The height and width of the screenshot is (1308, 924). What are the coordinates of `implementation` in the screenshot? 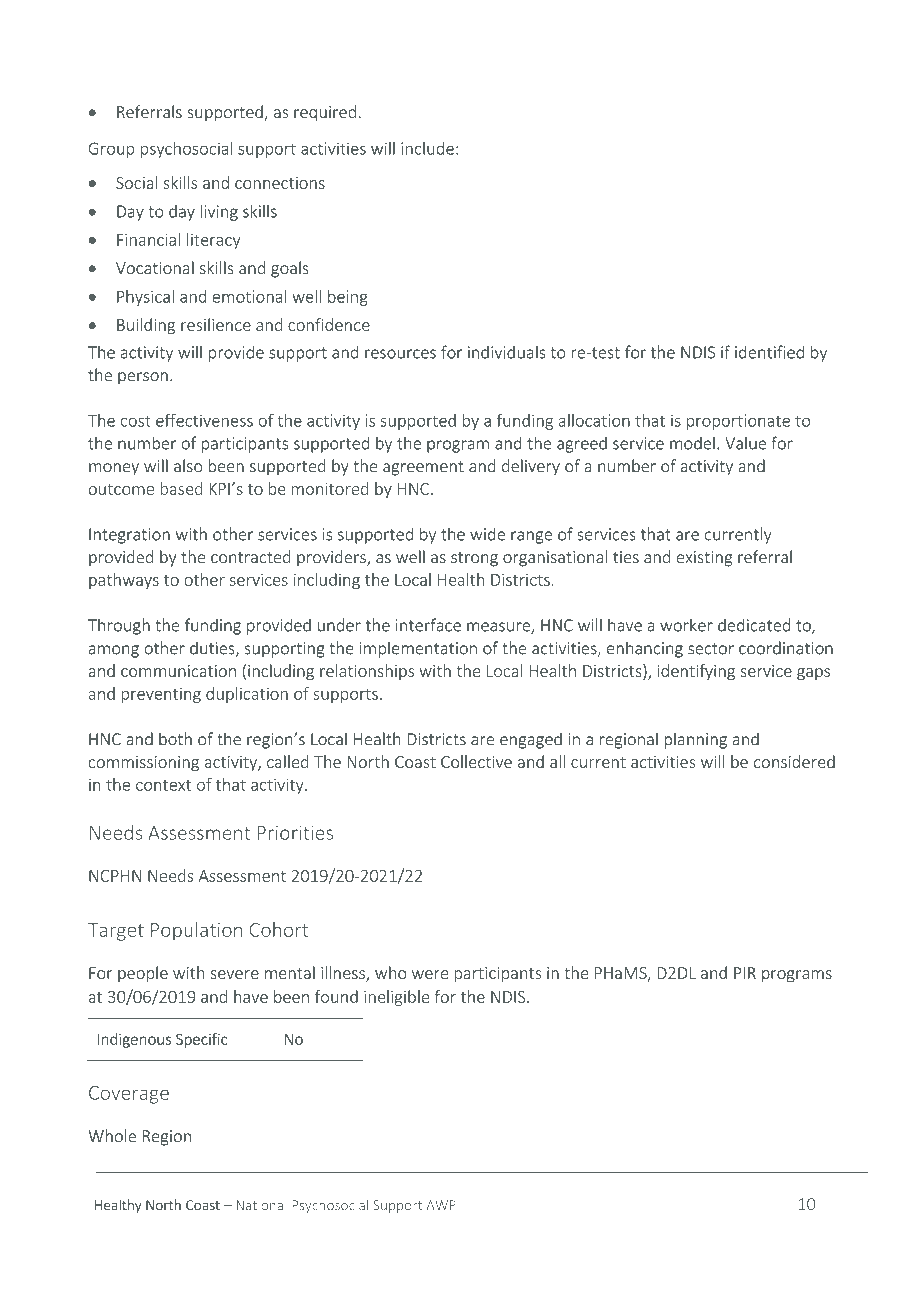 It's located at (418, 649).
